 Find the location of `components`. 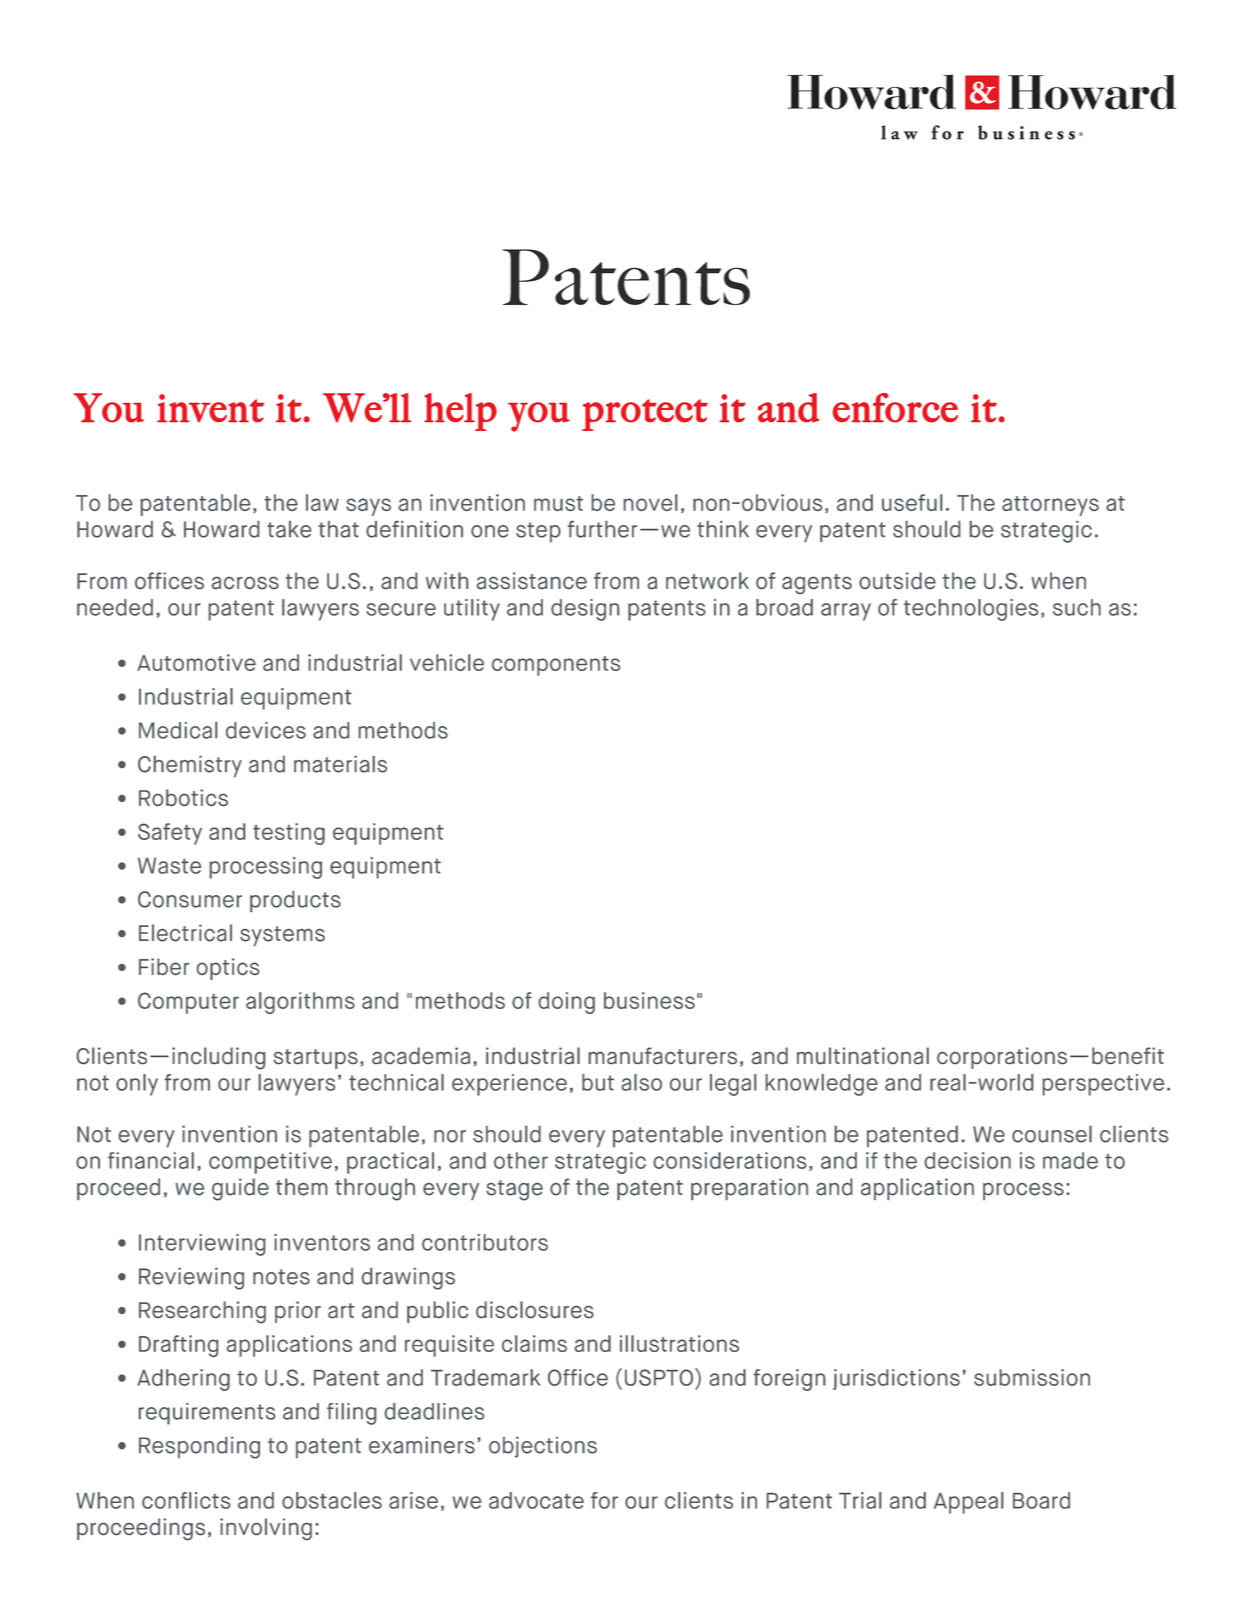

components is located at coordinates (556, 666).
